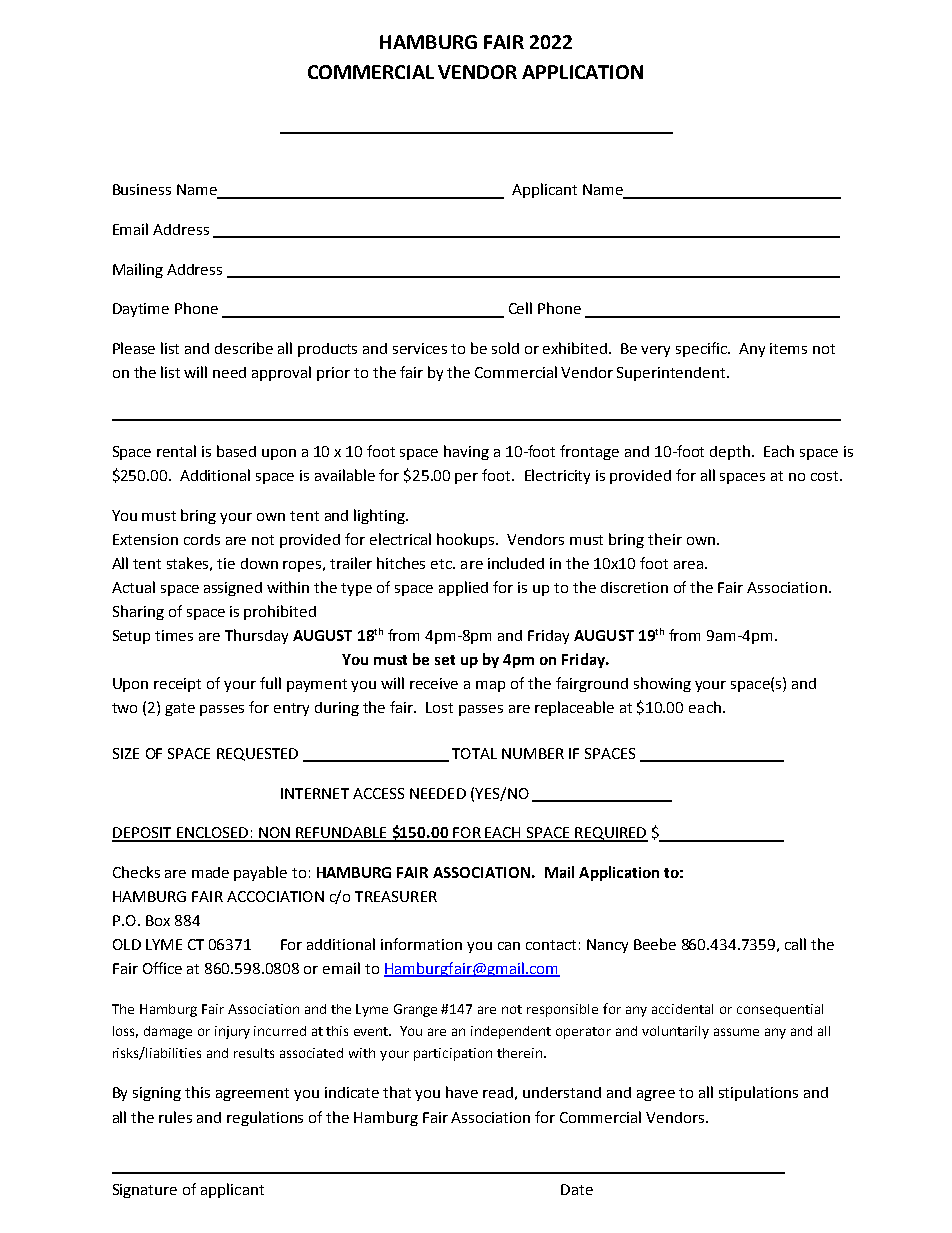 This screenshot has width=952, height=1233. I want to click on information, so click(421, 944).
